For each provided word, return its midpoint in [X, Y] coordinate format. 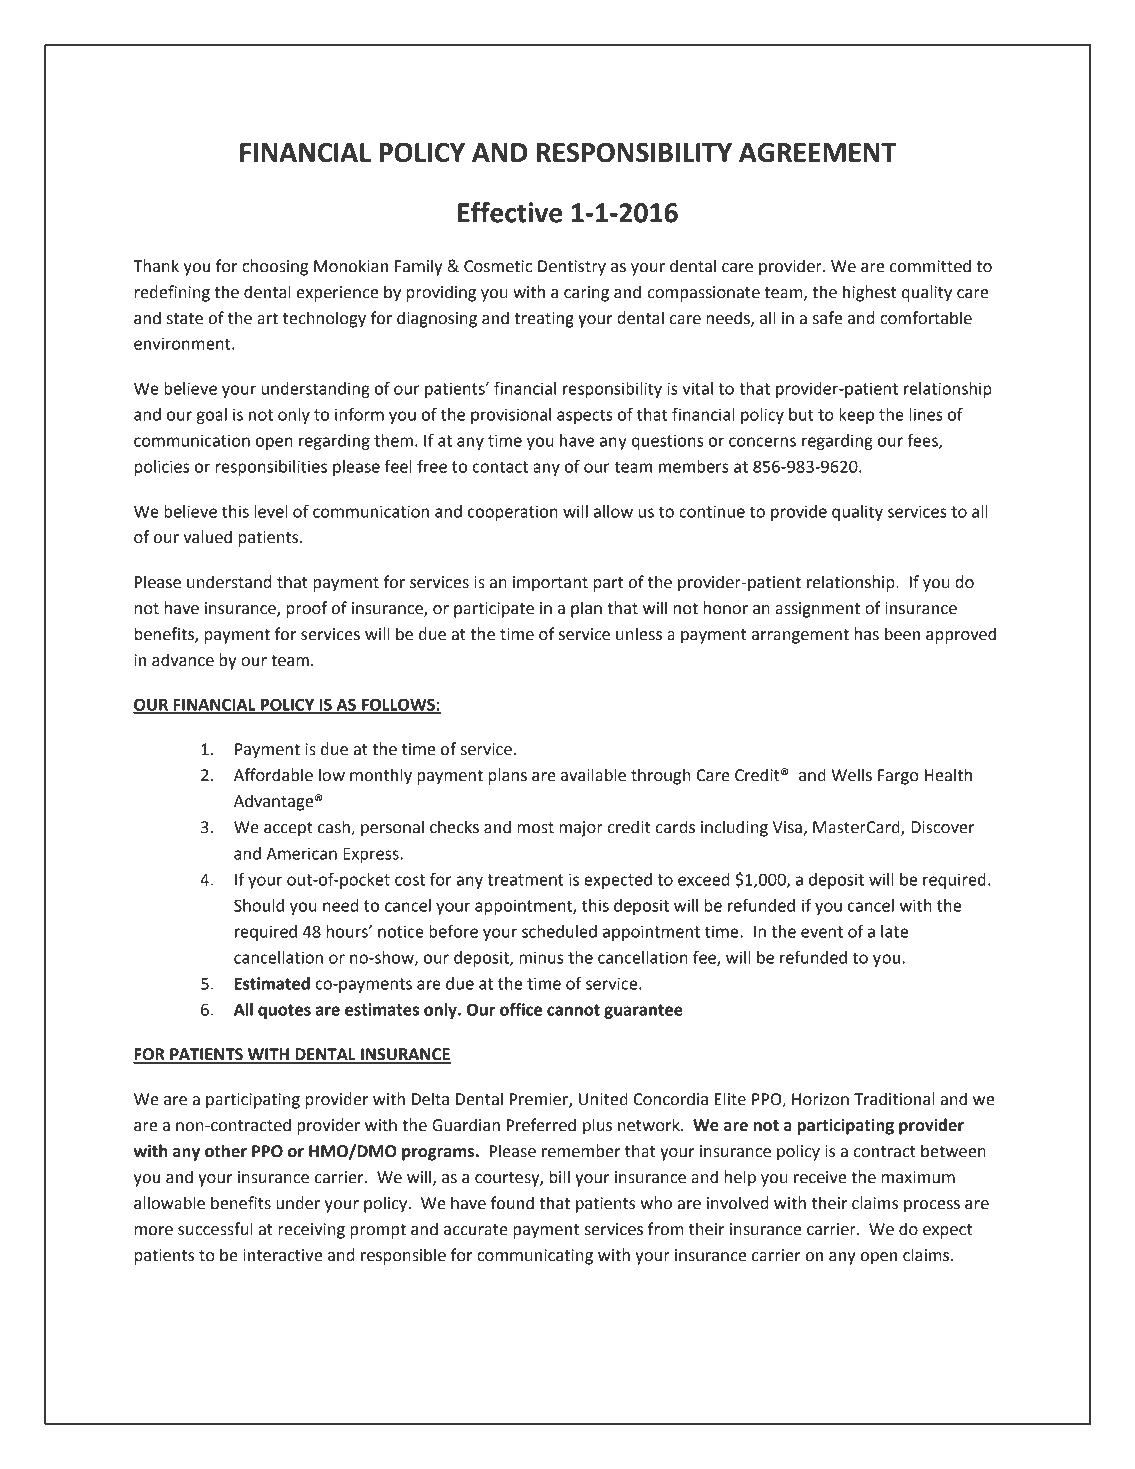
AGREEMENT [817, 152]
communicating [535, 1257]
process [932, 1206]
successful [215, 1229]
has [867, 634]
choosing [275, 267]
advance [183, 660]
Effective [510, 212]
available [593, 775]
